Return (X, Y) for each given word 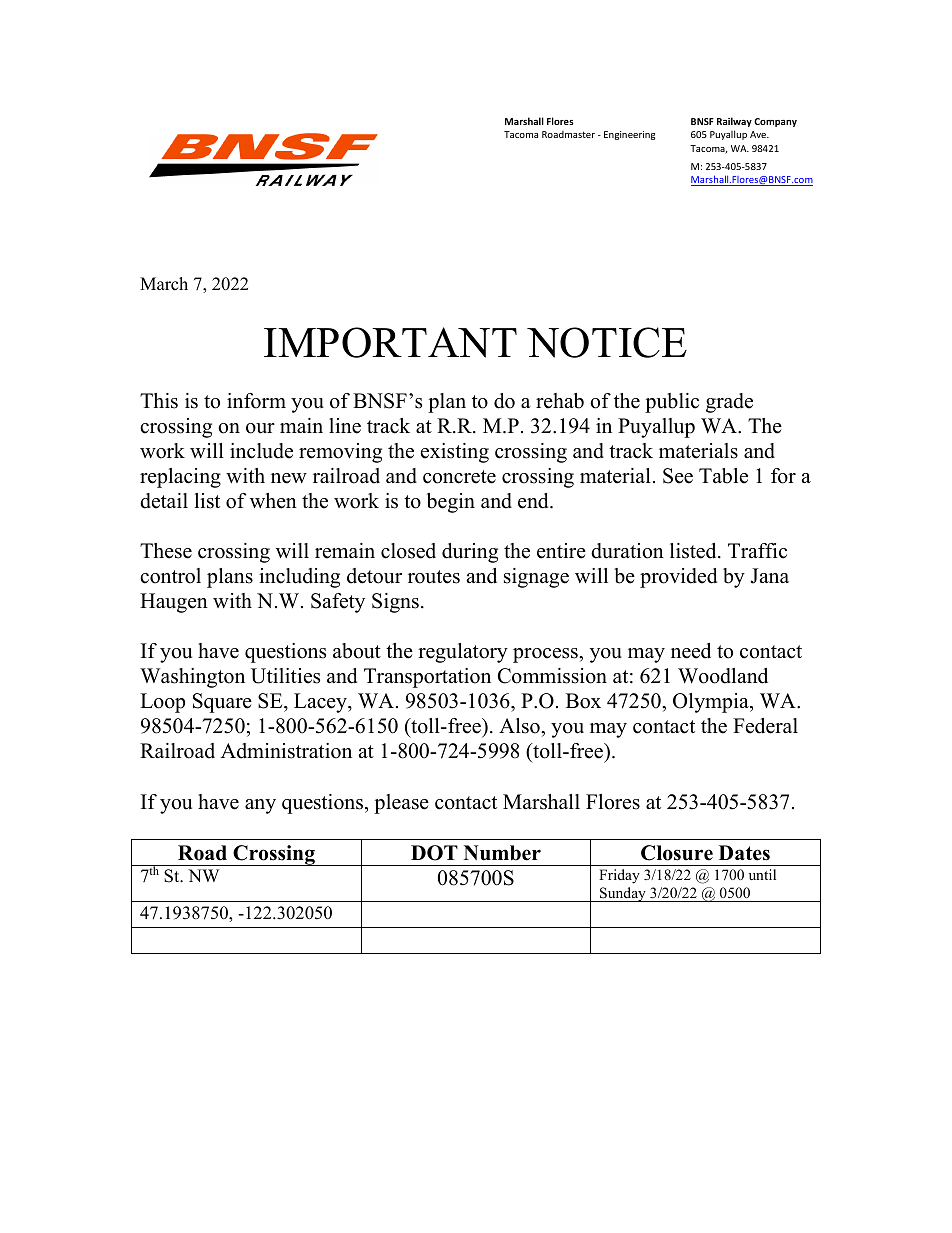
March (164, 284)
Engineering (629, 135)
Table (723, 476)
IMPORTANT (390, 342)
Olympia (712, 703)
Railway (734, 122)
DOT (434, 853)
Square (222, 703)
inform (256, 401)
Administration (286, 751)
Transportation (427, 678)
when (273, 501)
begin (451, 503)
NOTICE (607, 342)
